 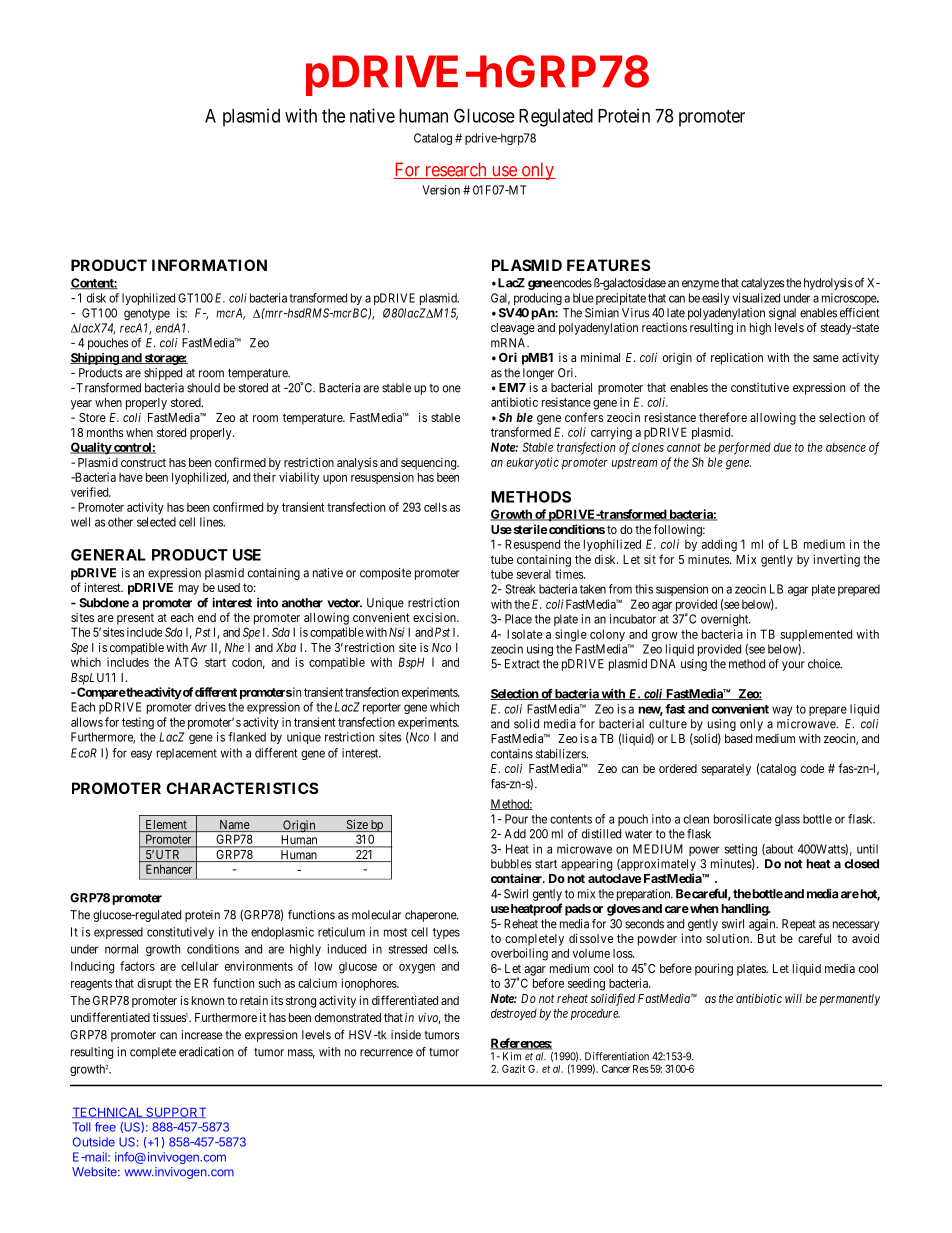 I want to click on construct, so click(x=143, y=462).
